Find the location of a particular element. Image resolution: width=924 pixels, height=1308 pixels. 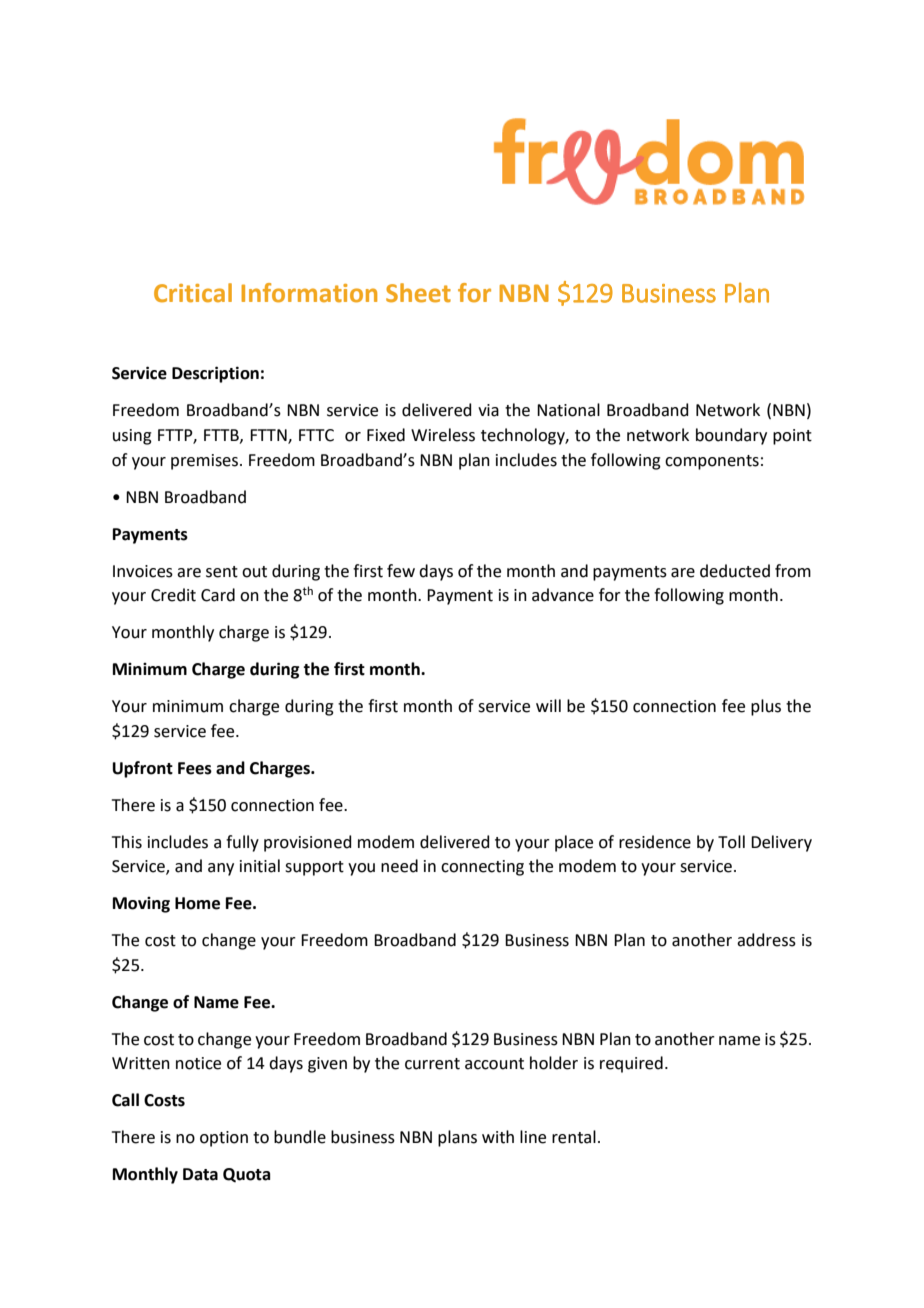

deducted is located at coordinates (735, 571).
